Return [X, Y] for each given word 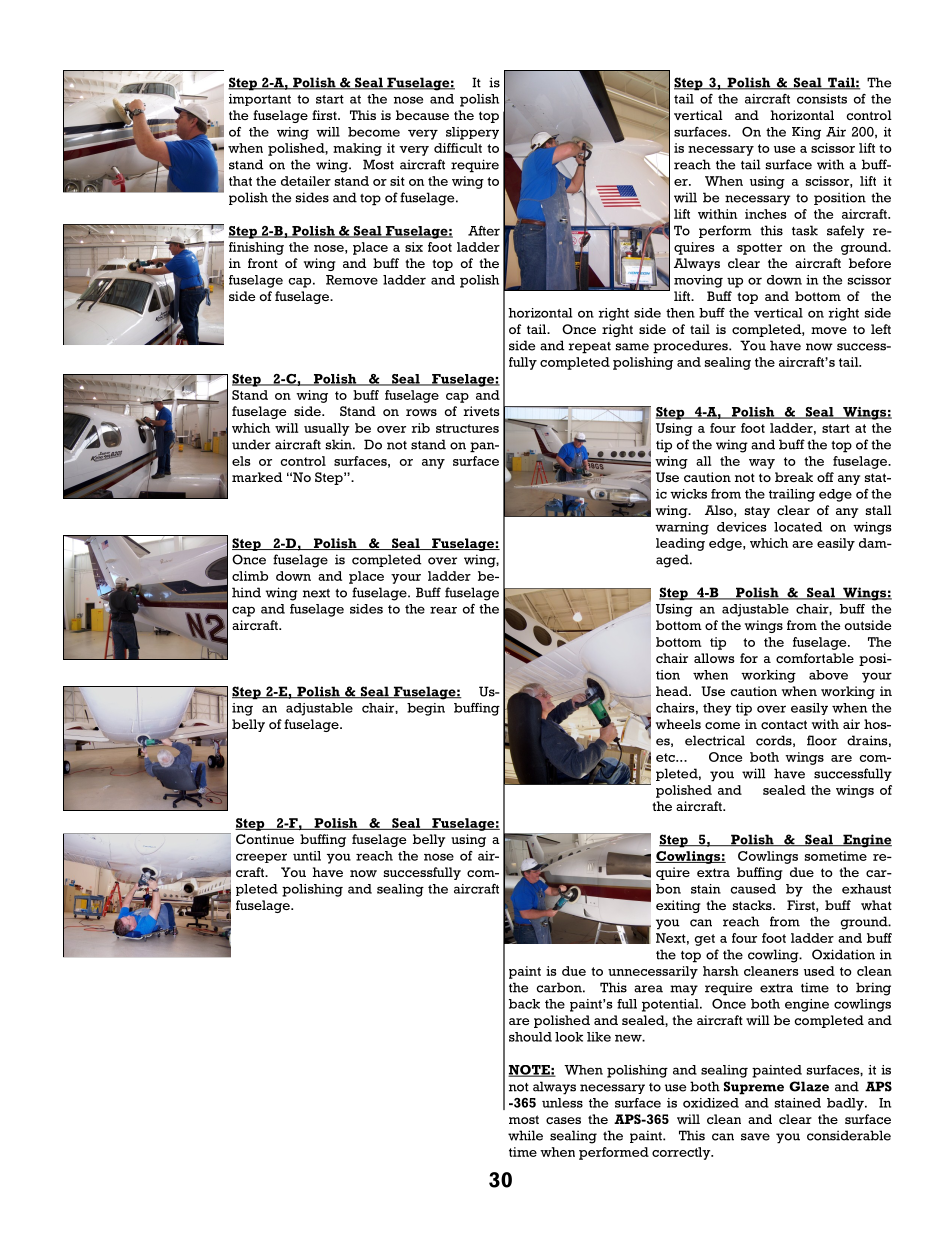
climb [250, 576]
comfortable [815, 658]
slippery [472, 133]
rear [443, 610]
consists [822, 99]
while [525, 1135]
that [240, 181]
